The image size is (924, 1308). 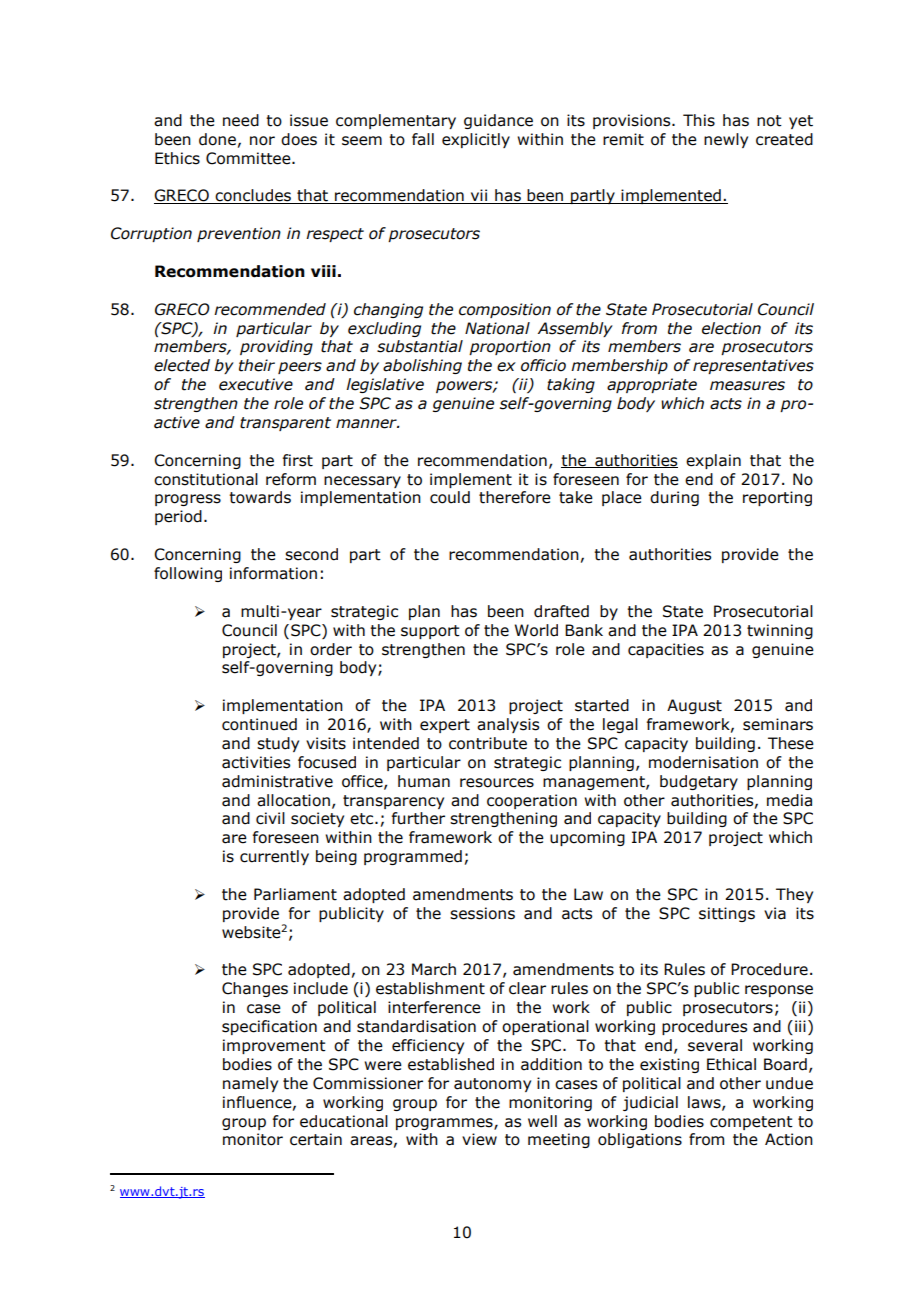 I want to click on namely, so click(x=250, y=1084).
